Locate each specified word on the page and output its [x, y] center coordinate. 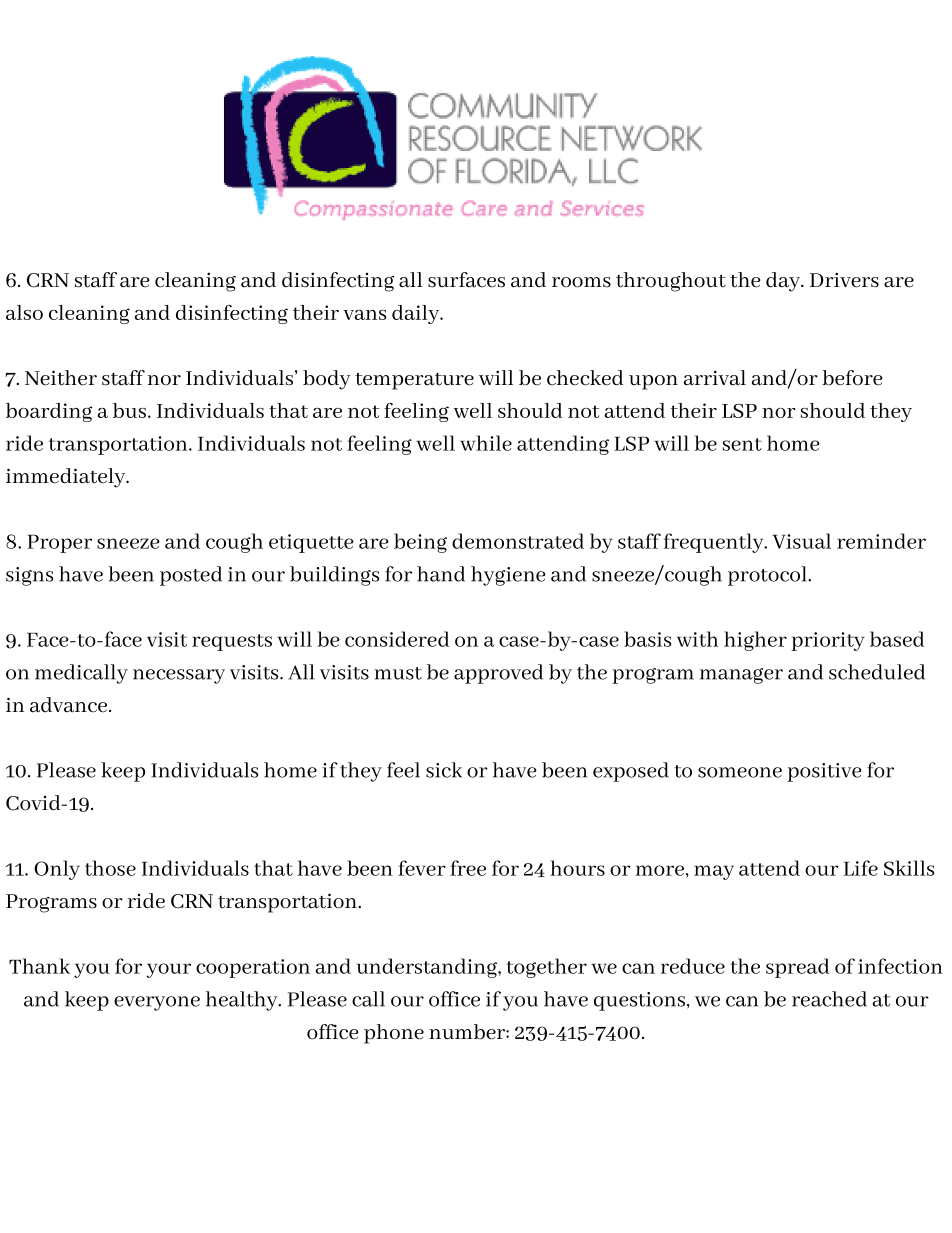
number [468, 1032]
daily [416, 314]
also [24, 312]
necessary [179, 676]
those [110, 868]
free [468, 868]
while [486, 443]
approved [498, 674]
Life [861, 868]
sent [742, 444]
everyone [157, 1003]
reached [829, 999]
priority [828, 641]
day [783, 282]
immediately [67, 478]
